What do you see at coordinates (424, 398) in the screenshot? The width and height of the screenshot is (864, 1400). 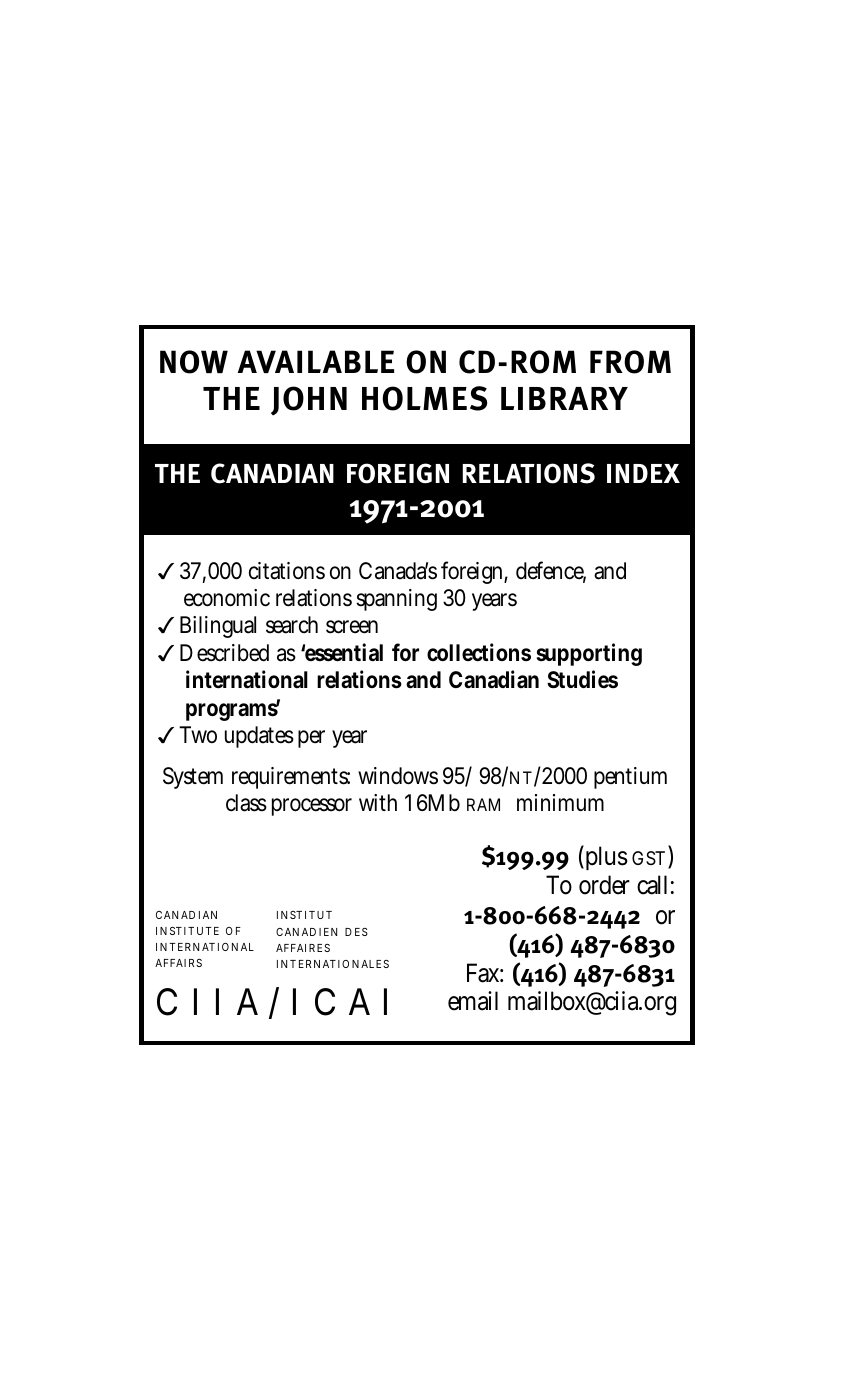 I see `HOLMES` at bounding box center [424, 398].
